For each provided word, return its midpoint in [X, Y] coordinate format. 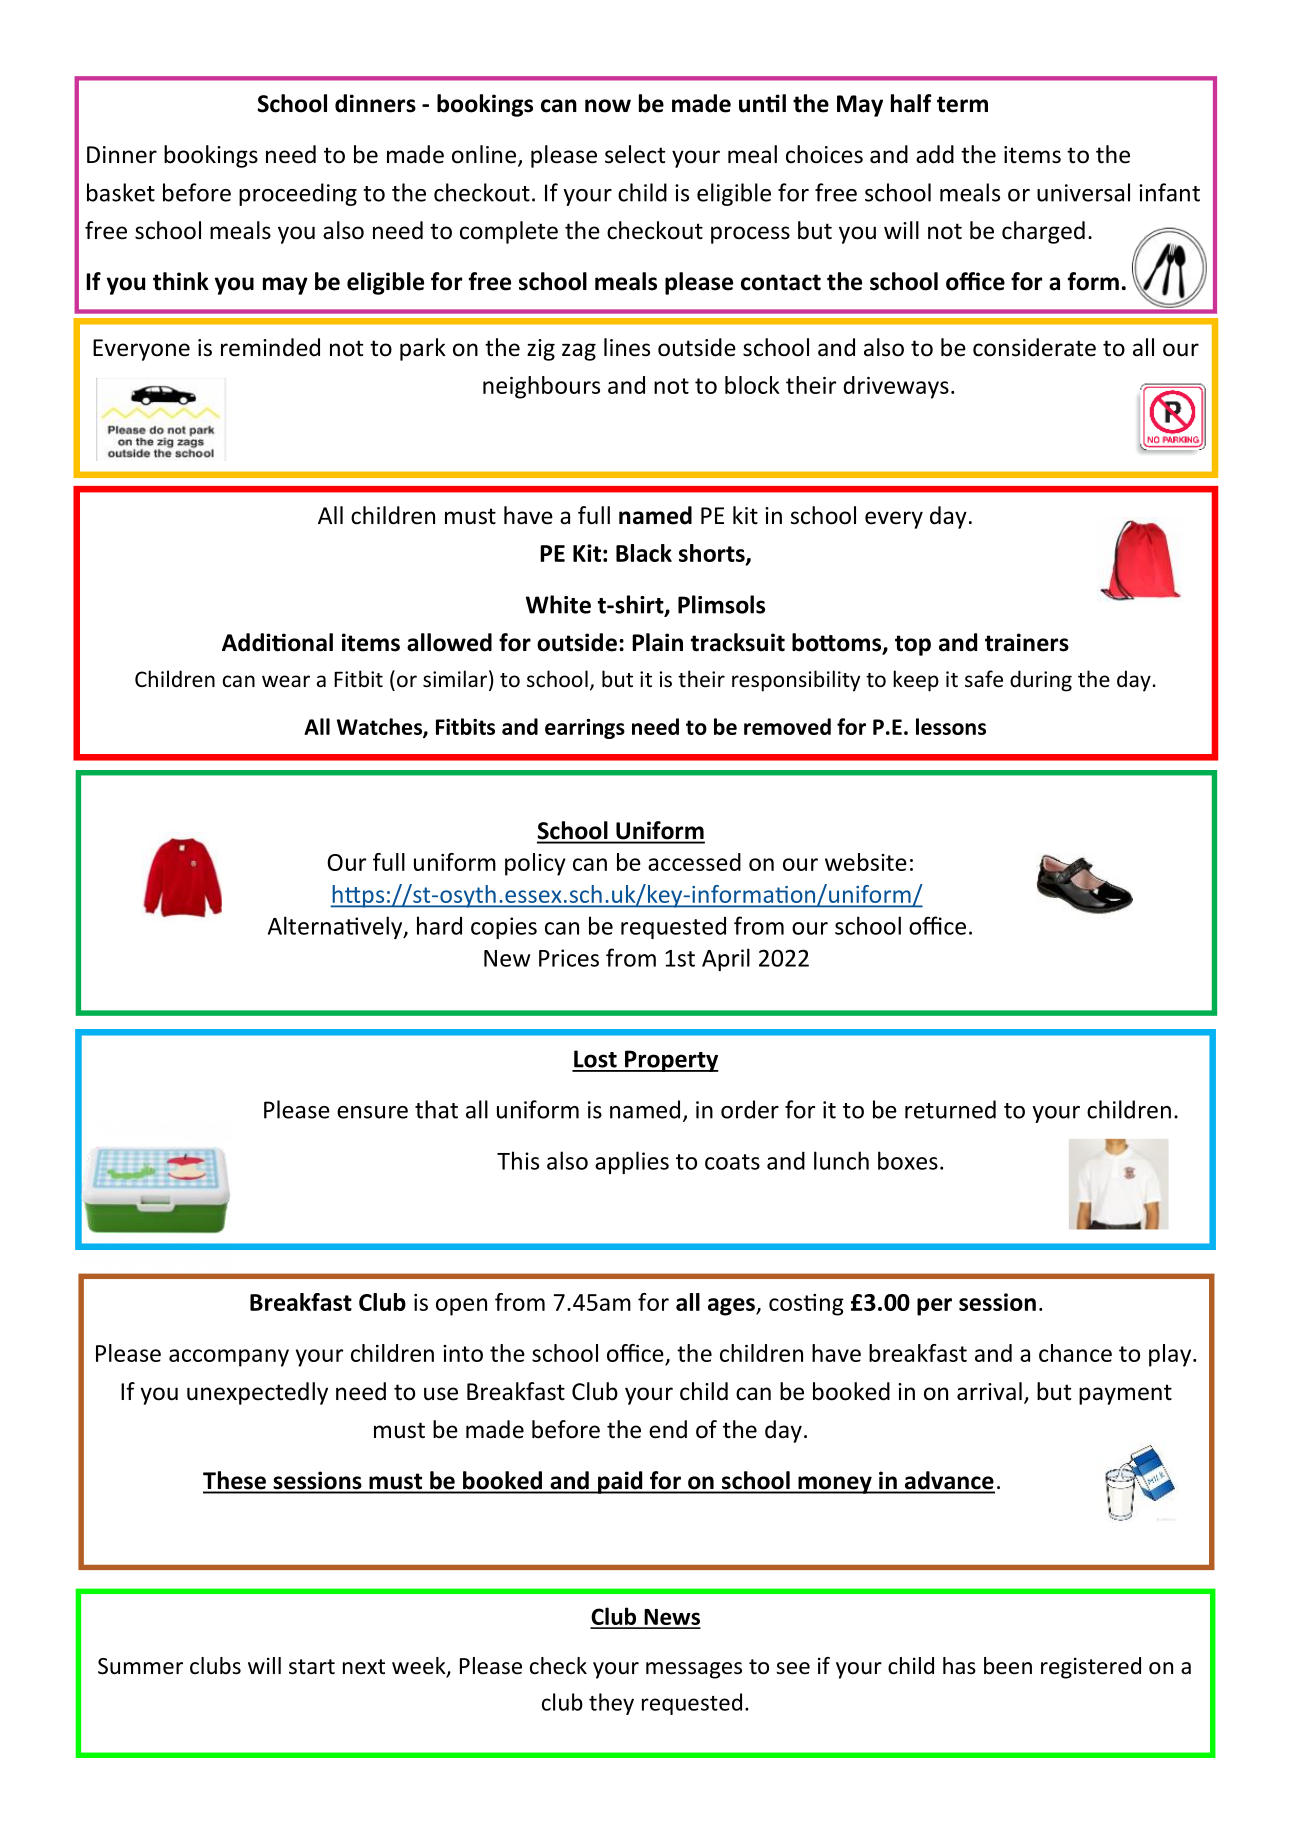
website [866, 862]
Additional [277, 642]
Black [644, 553]
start [312, 1667]
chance [1075, 1353]
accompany [229, 1358]
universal [1083, 192]
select [635, 154]
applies [632, 1162]
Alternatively [336, 927]
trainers [1027, 642]
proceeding [298, 194]
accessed [694, 862]
